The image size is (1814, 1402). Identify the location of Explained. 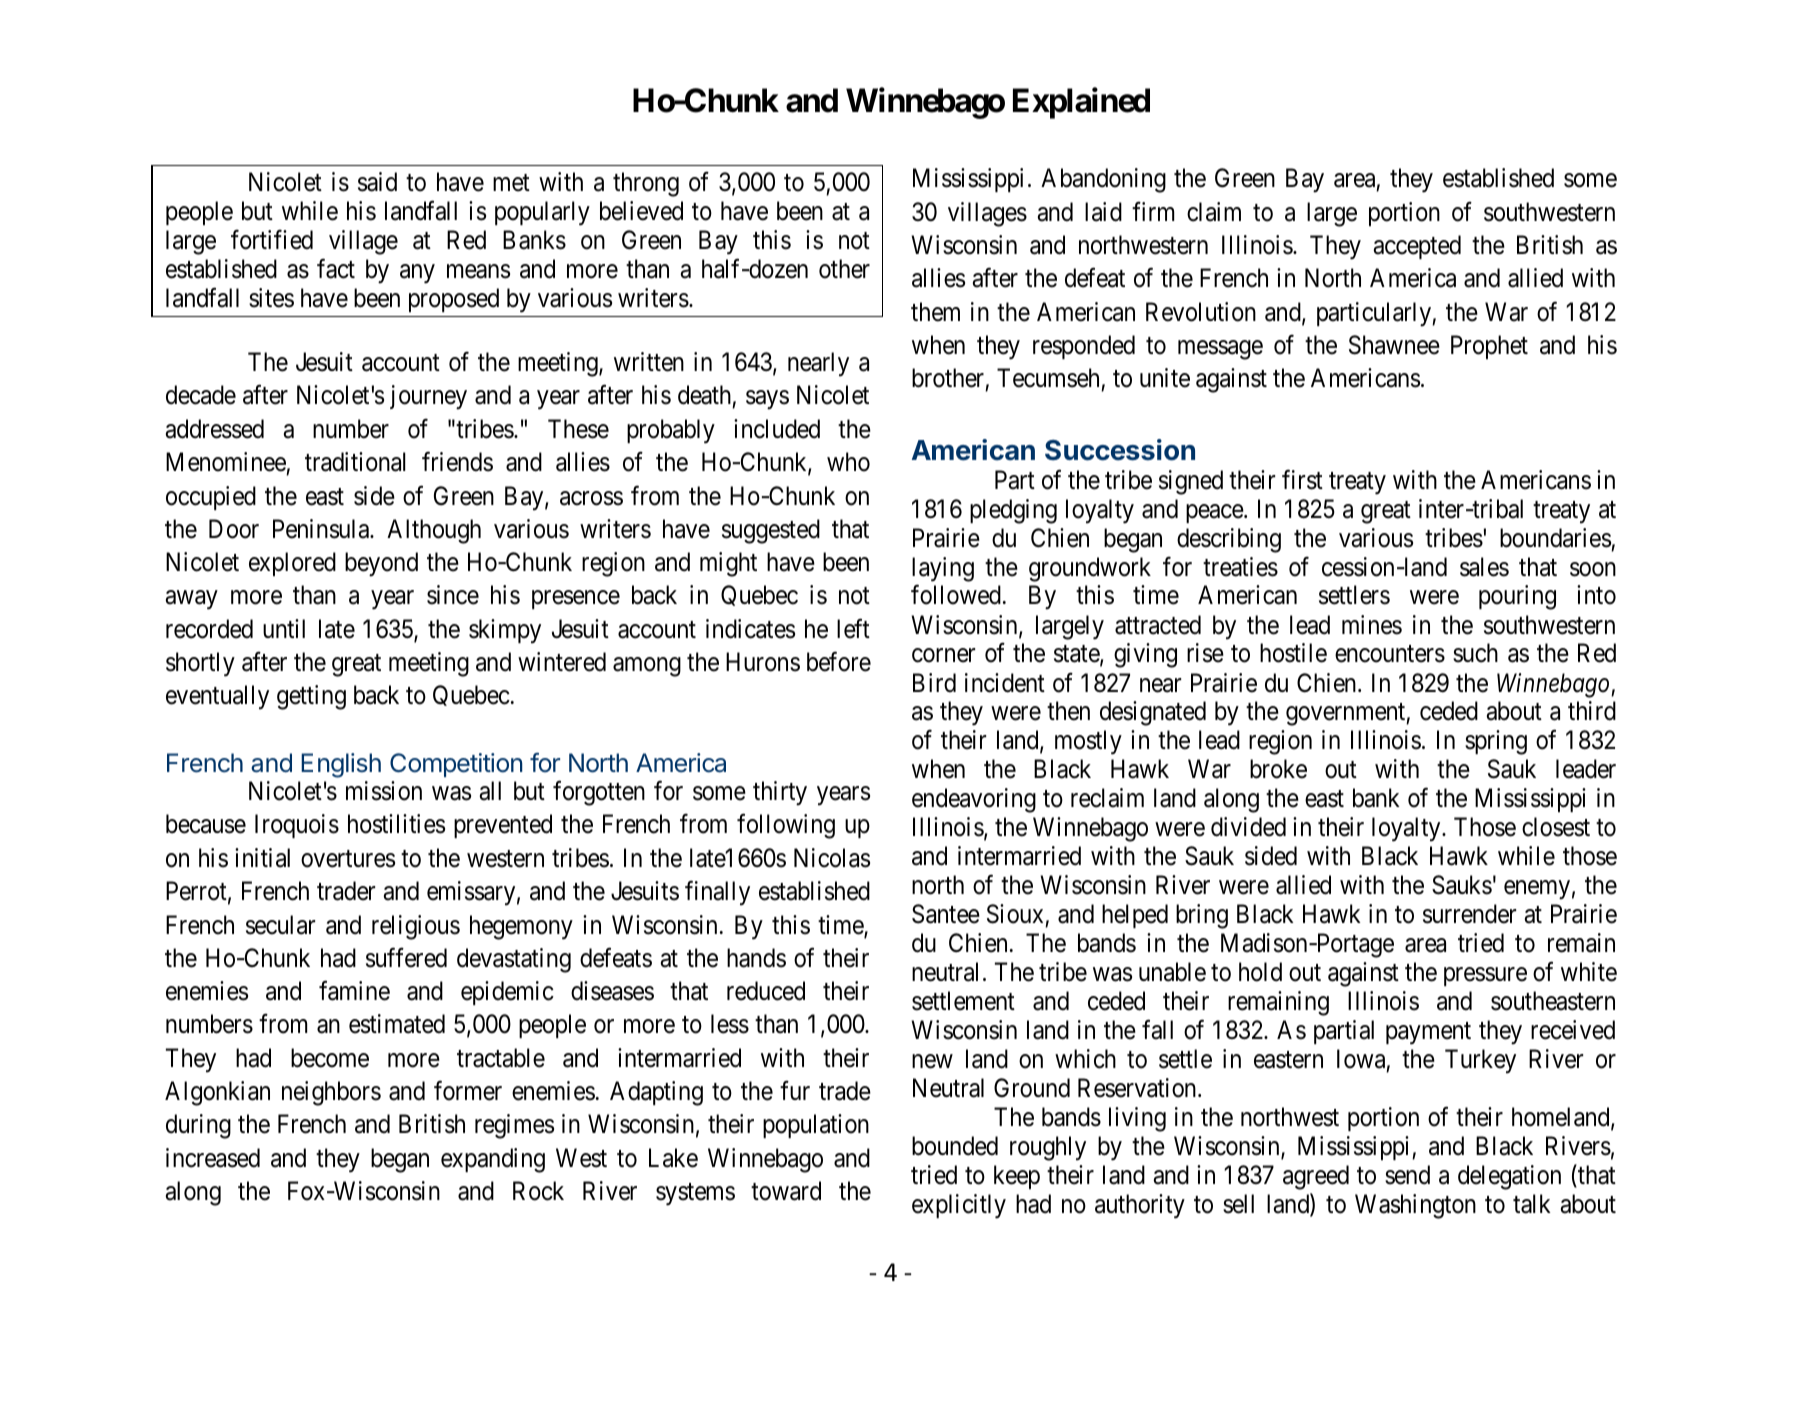
(1081, 103).
